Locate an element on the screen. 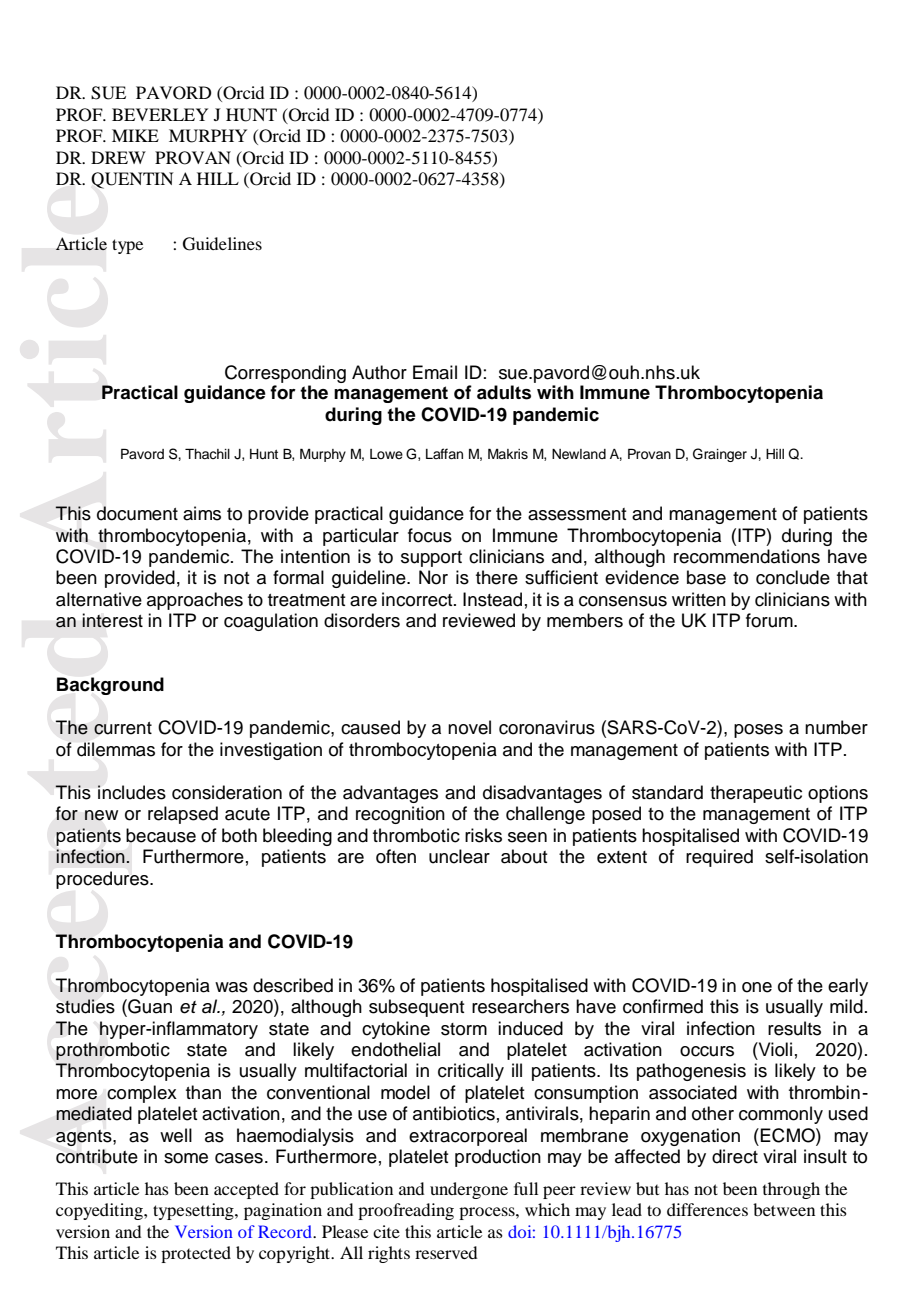  adults is located at coordinates (504, 392).
